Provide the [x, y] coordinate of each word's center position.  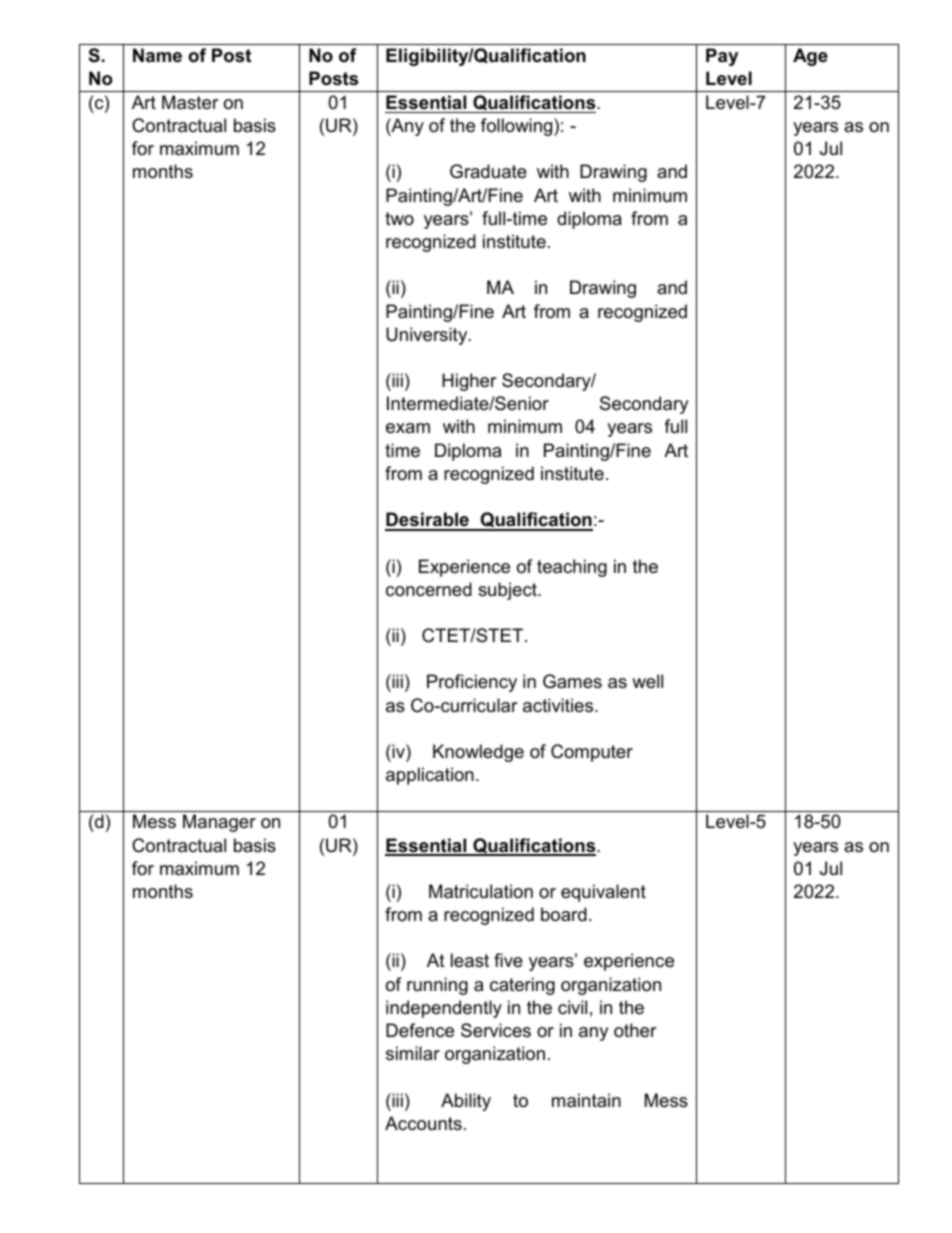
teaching [572, 568]
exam [408, 428]
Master [190, 102]
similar [413, 1053]
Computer [592, 753]
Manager [219, 823]
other [635, 1030]
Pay [722, 57]
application [430, 776]
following [518, 127]
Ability [466, 1102]
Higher [469, 382]
